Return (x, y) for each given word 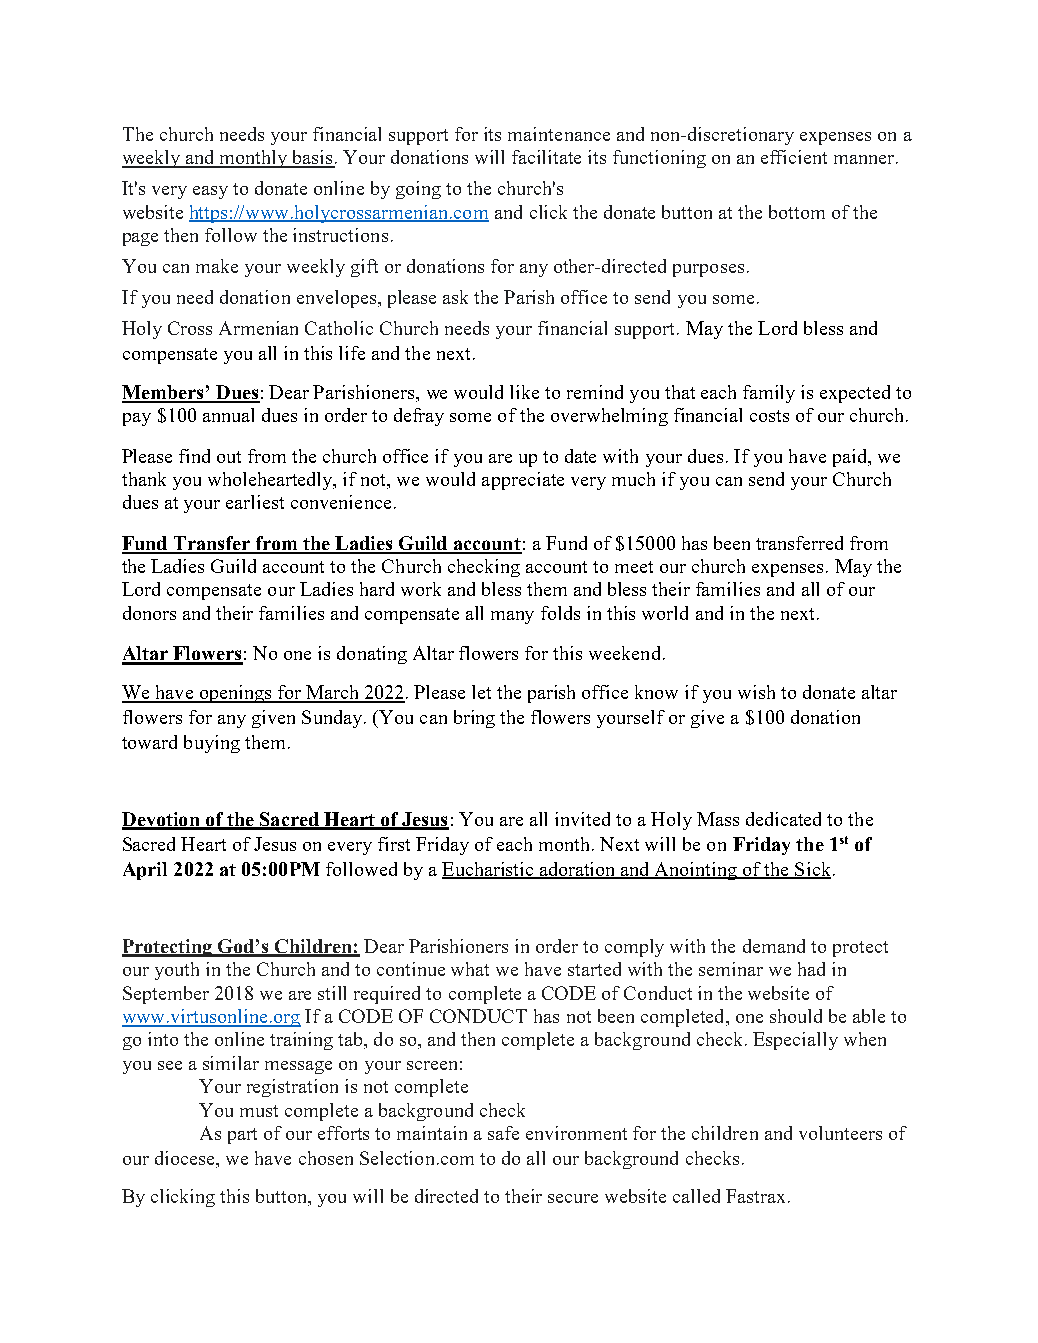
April (145, 871)
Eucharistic (489, 870)
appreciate (523, 481)
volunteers (840, 1133)
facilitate (546, 157)
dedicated (783, 819)
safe (503, 1133)
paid (851, 458)
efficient (794, 157)
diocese (186, 1159)
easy (210, 192)
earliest (255, 502)
